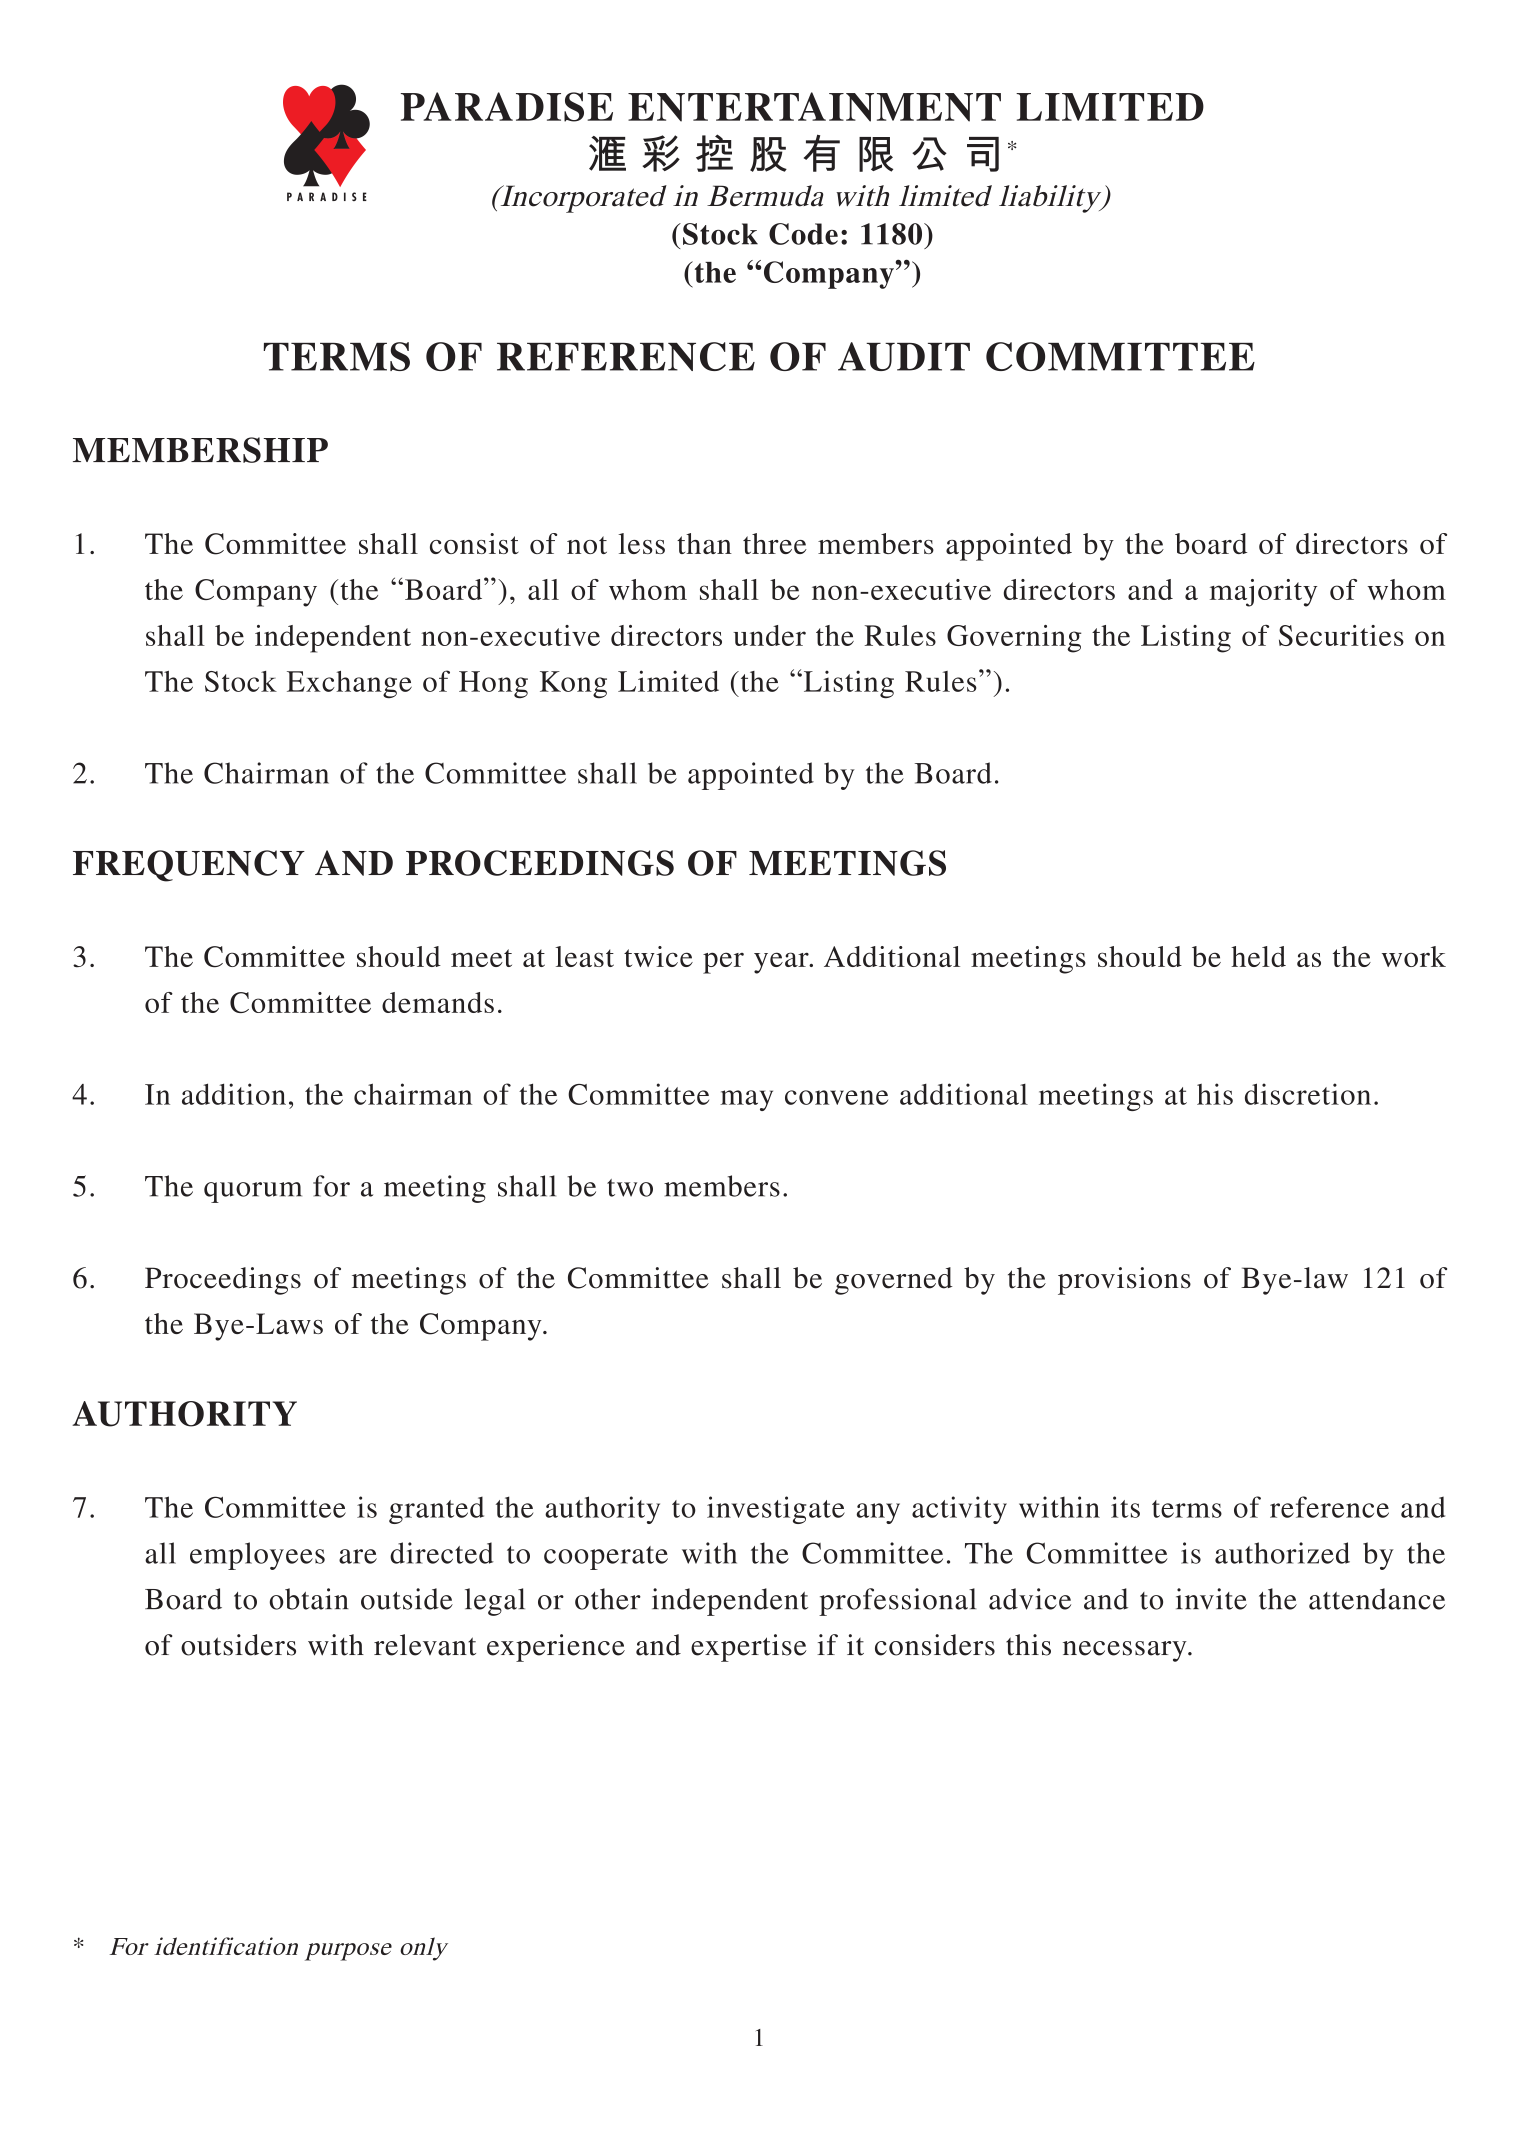 The width and height of the screenshot is (1518, 2146). I want to click on under, so click(769, 635).
